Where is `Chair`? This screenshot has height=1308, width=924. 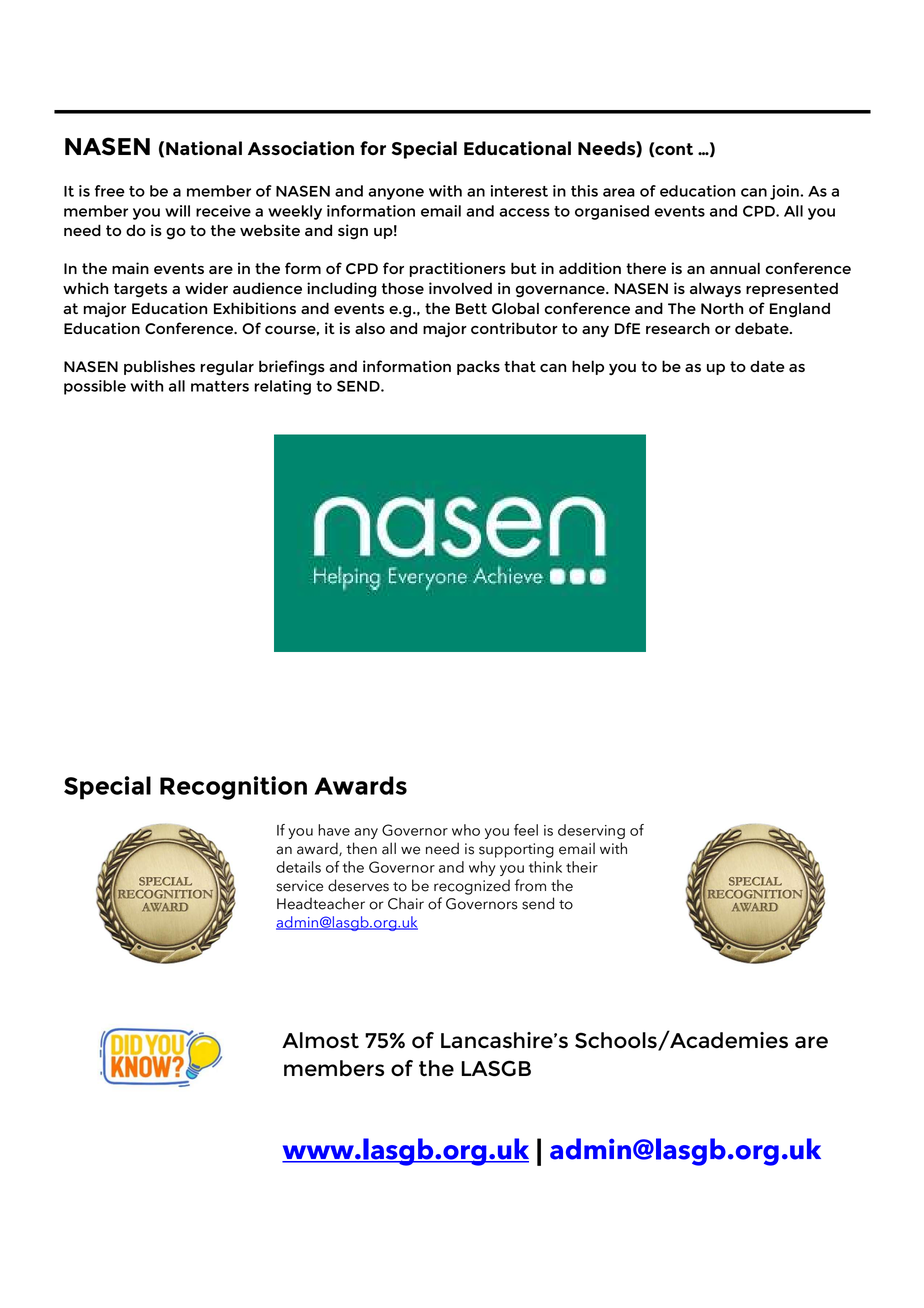 Chair is located at coordinates (406, 903).
